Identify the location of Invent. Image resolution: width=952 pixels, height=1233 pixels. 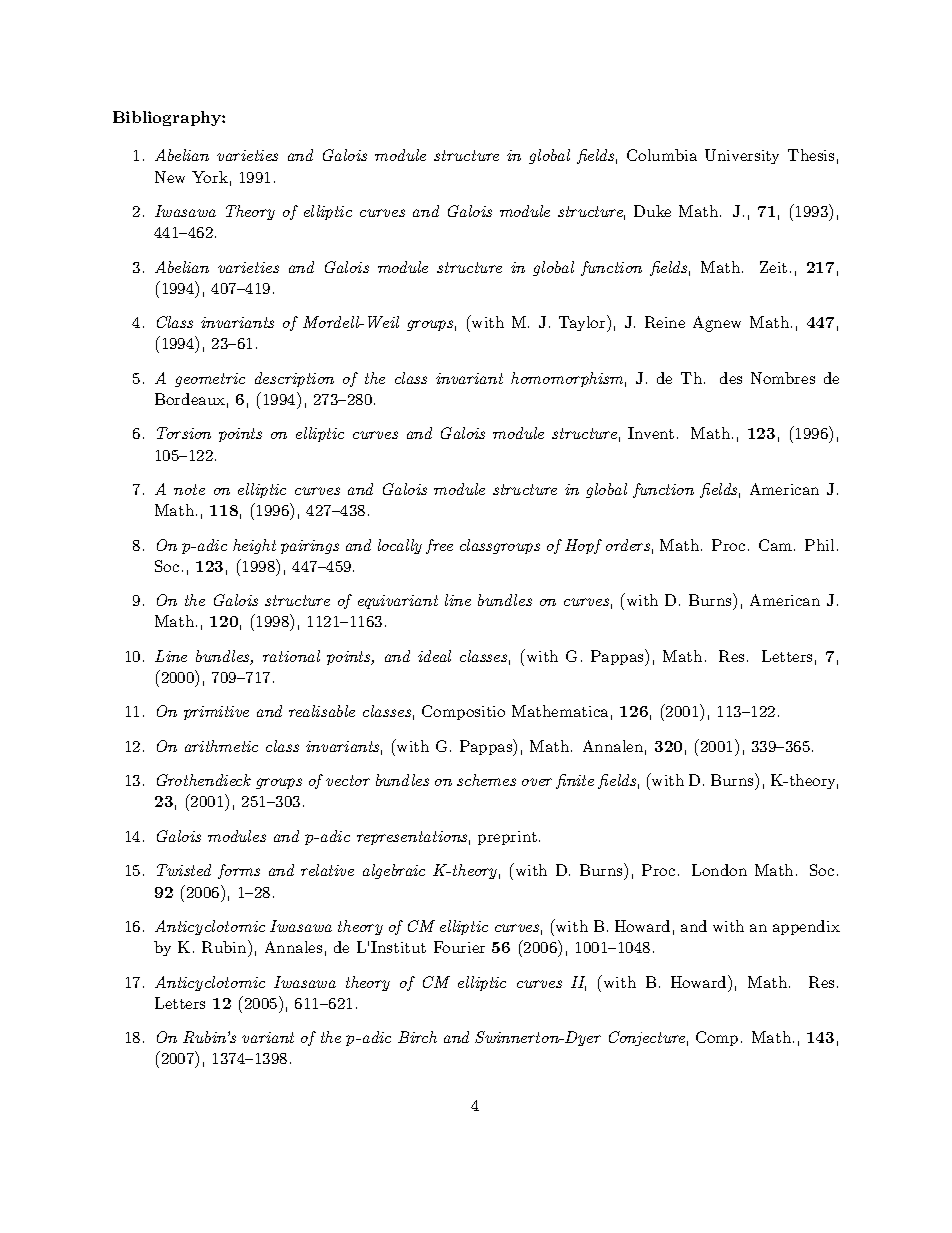
(651, 433).
